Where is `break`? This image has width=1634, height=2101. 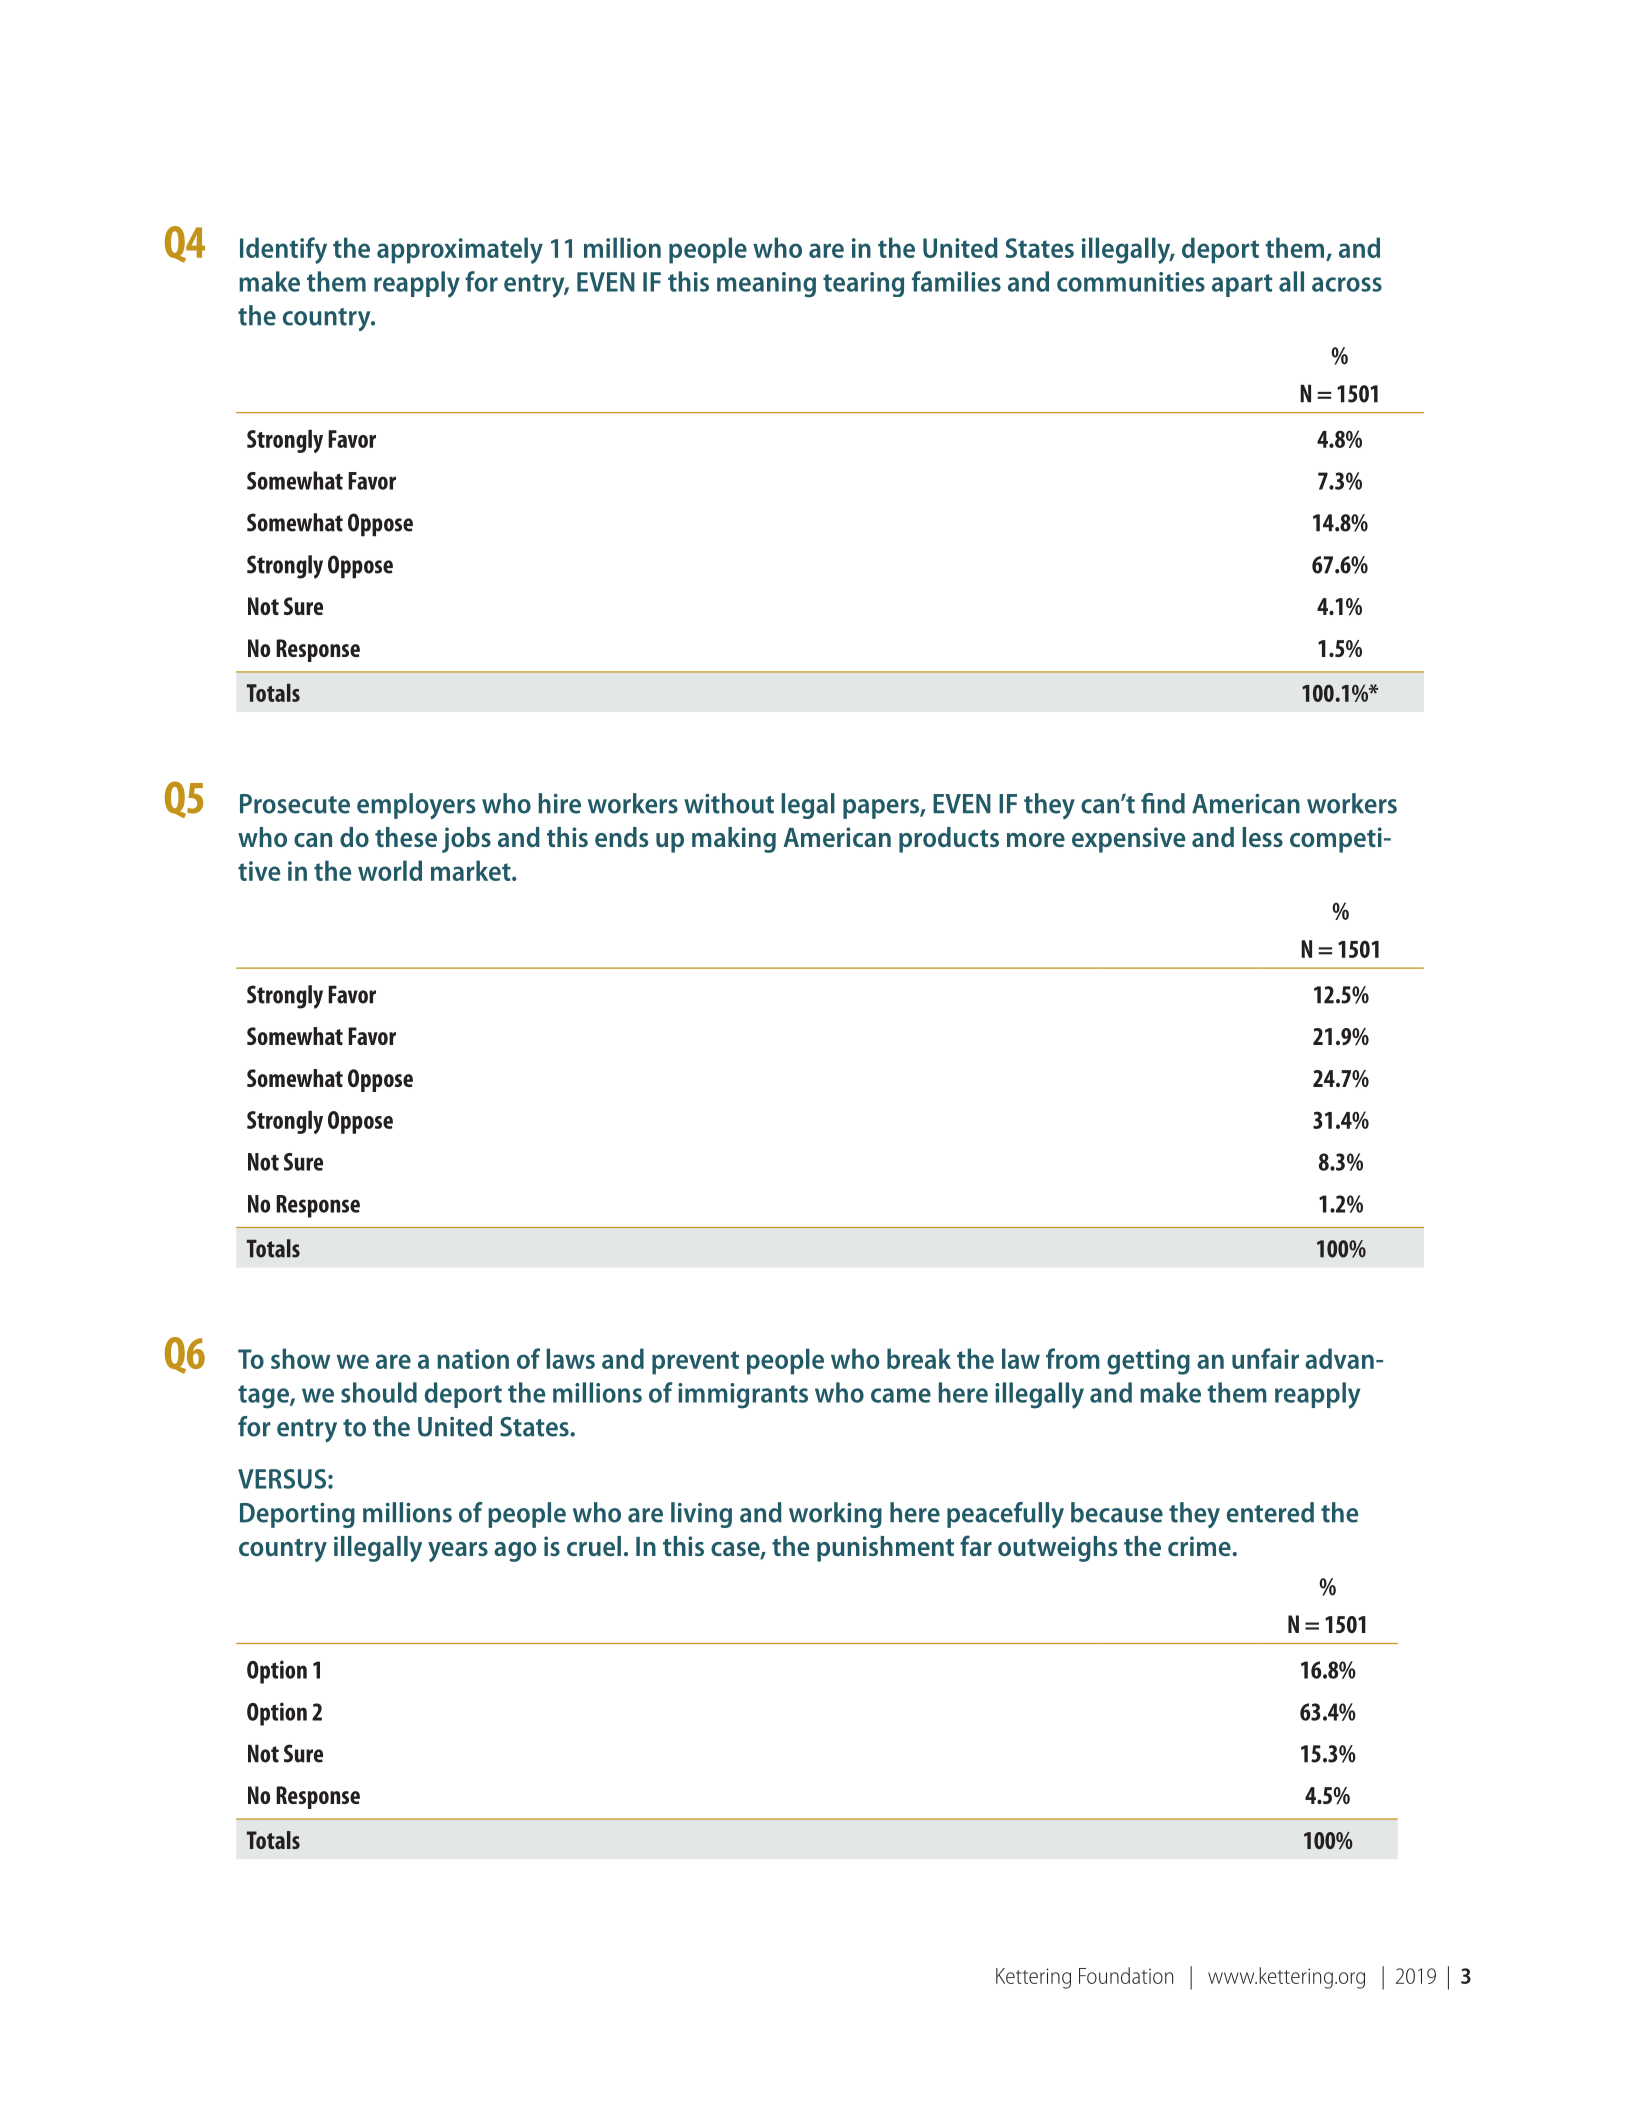
break is located at coordinates (919, 1358).
